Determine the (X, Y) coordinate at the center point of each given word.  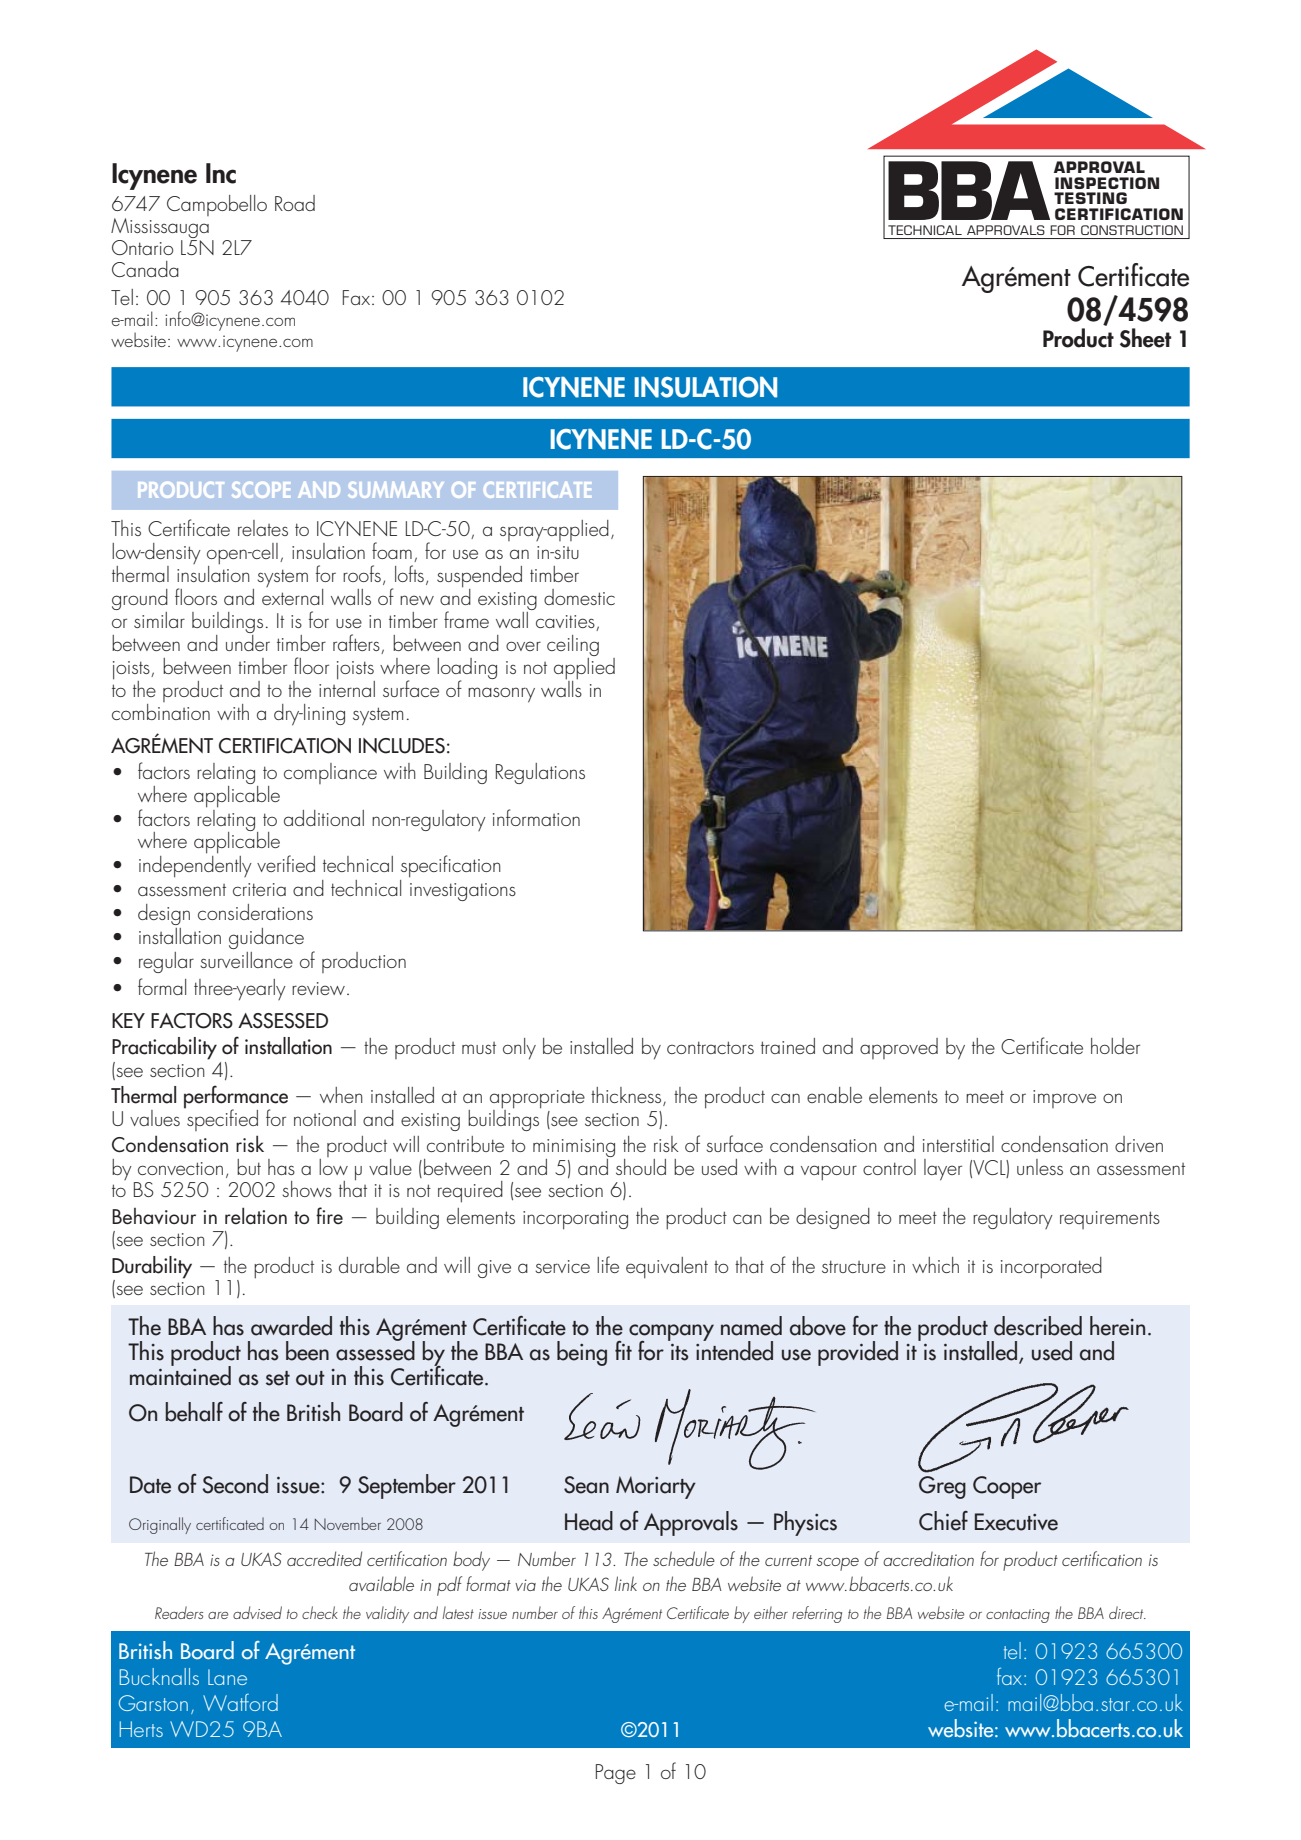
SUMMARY (396, 490)
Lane (227, 1677)
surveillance (246, 960)
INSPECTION (1107, 183)
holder (1115, 1046)
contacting (1018, 1616)
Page (616, 1774)
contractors (710, 1047)
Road (295, 203)
